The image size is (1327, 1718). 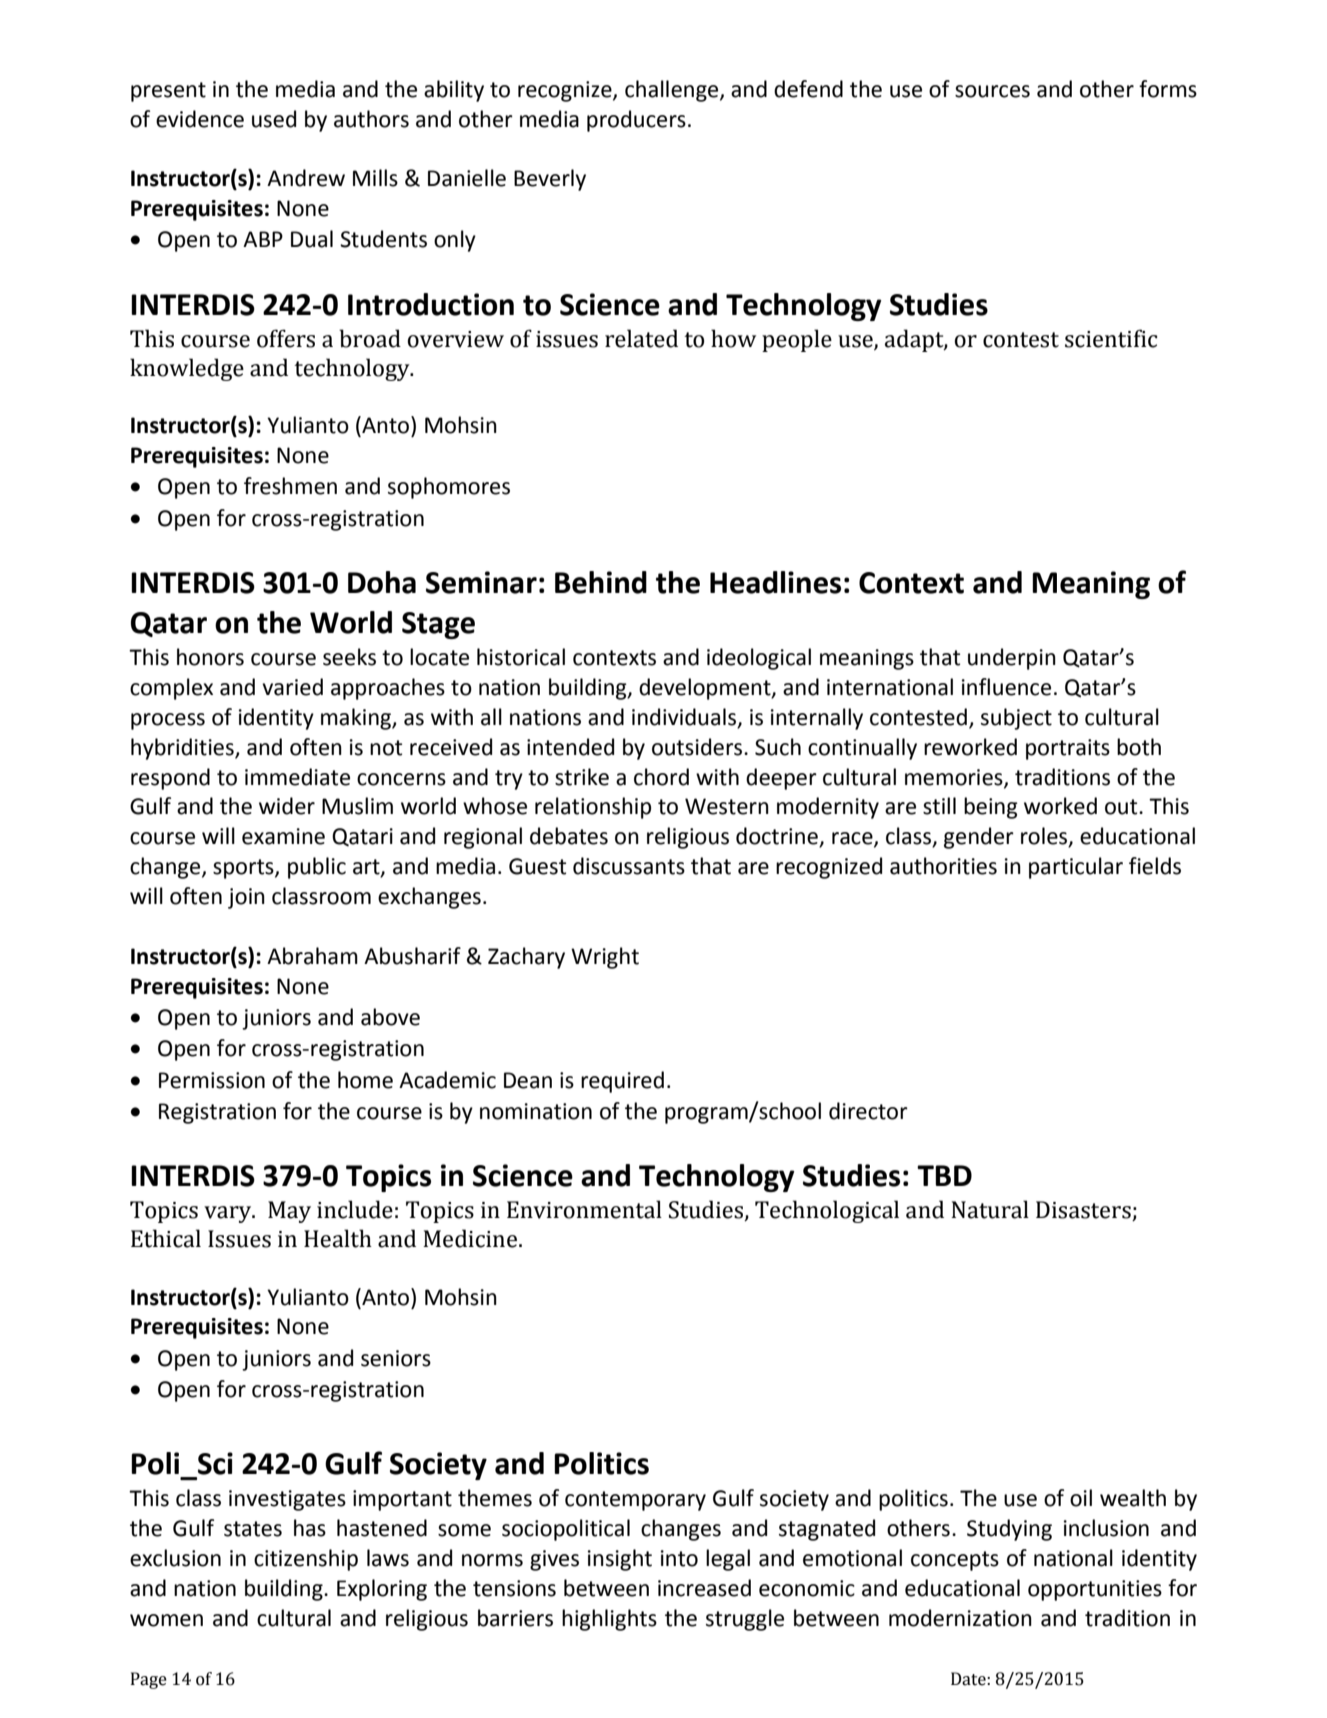 I want to click on highlights, so click(x=609, y=1620).
